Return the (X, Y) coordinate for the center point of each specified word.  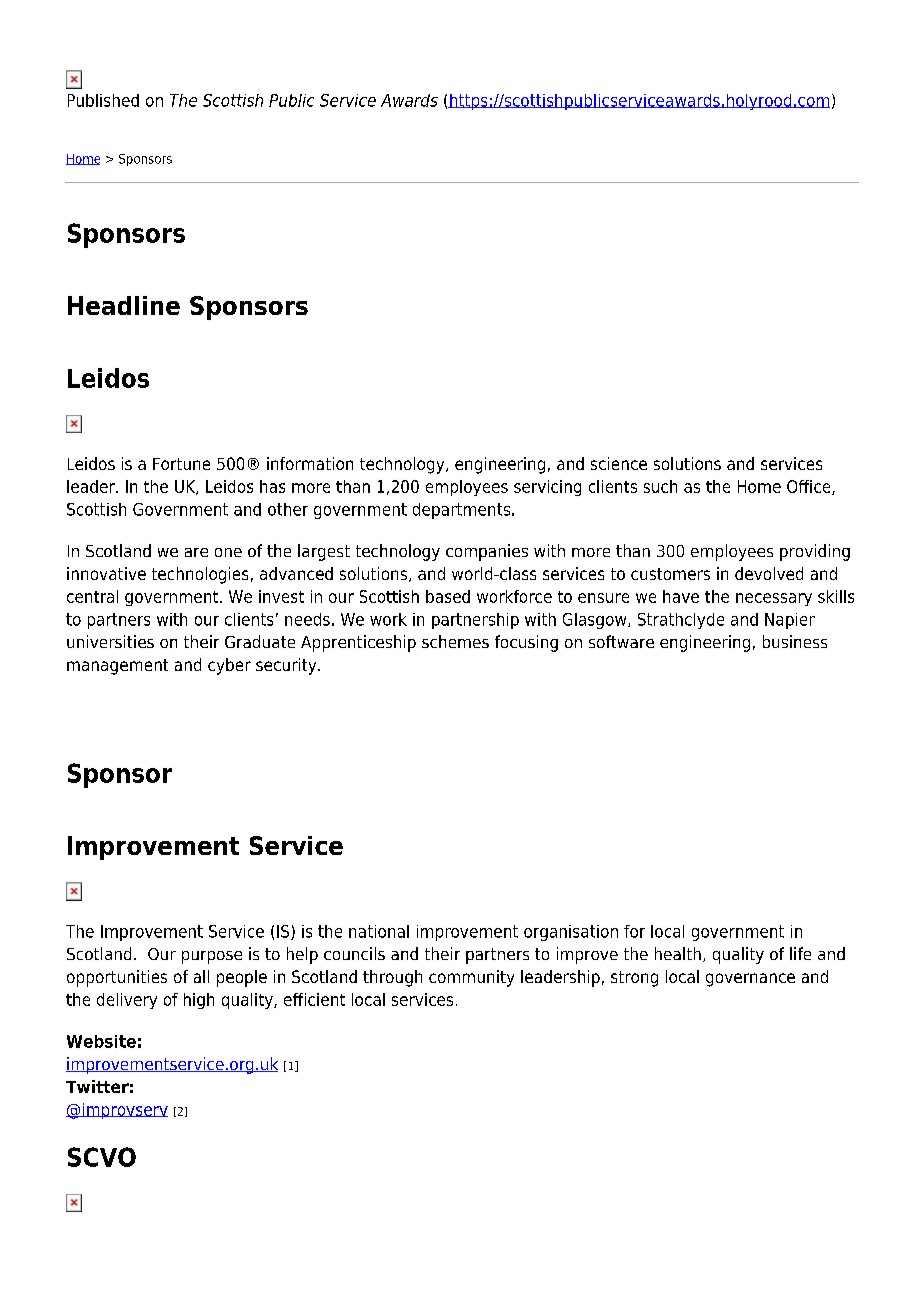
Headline (124, 305)
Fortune (181, 464)
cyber (229, 666)
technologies (200, 575)
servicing (547, 488)
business (795, 641)
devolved (769, 573)
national (379, 931)
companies (487, 552)
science (619, 463)
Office (810, 487)
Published (103, 100)
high (199, 1001)
